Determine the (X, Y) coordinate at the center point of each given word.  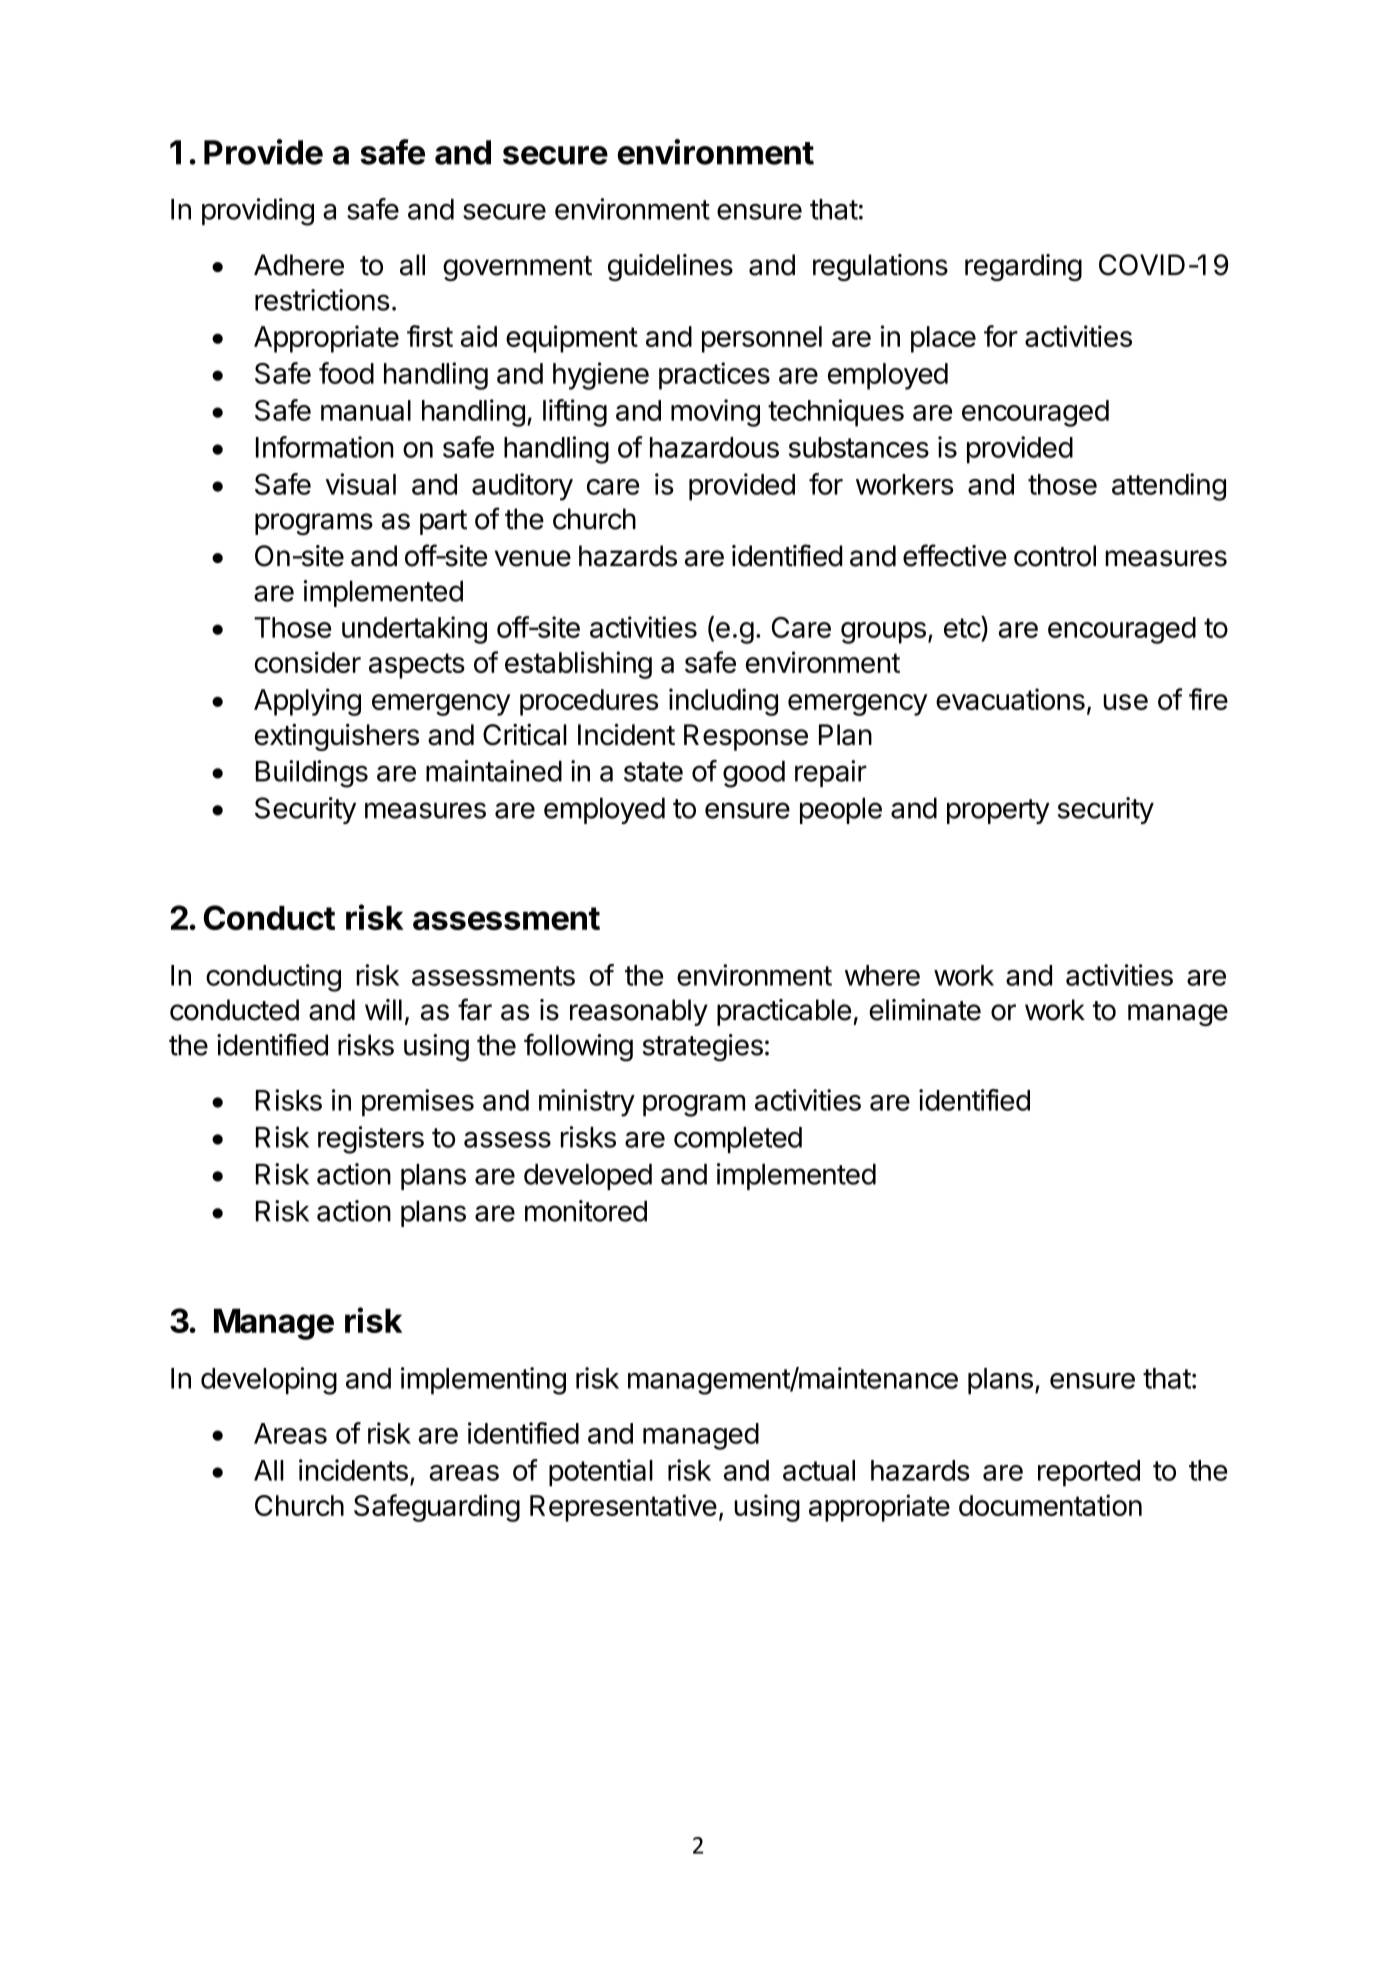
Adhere (299, 265)
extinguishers (337, 737)
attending (1169, 487)
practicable (784, 1012)
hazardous (714, 447)
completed (738, 1140)
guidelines (670, 267)
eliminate (925, 1010)
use (1125, 702)
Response (746, 737)
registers (371, 1140)
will (383, 1009)
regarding (1023, 267)
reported (1089, 1473)
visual (361, 484)
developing (269, 1381)
